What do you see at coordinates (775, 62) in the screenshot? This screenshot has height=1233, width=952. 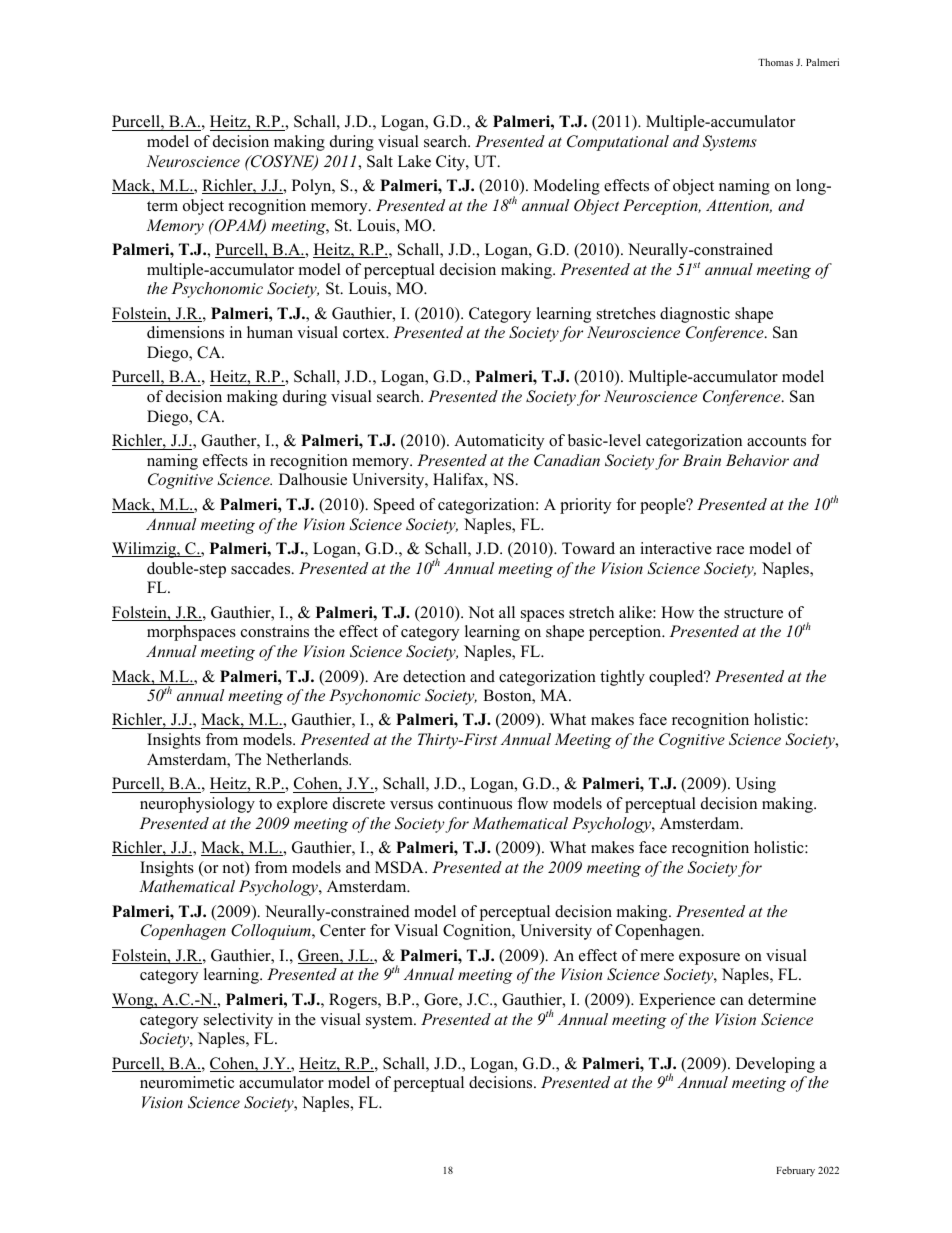 I see `Thomas` at bounding box center [775, 62].
